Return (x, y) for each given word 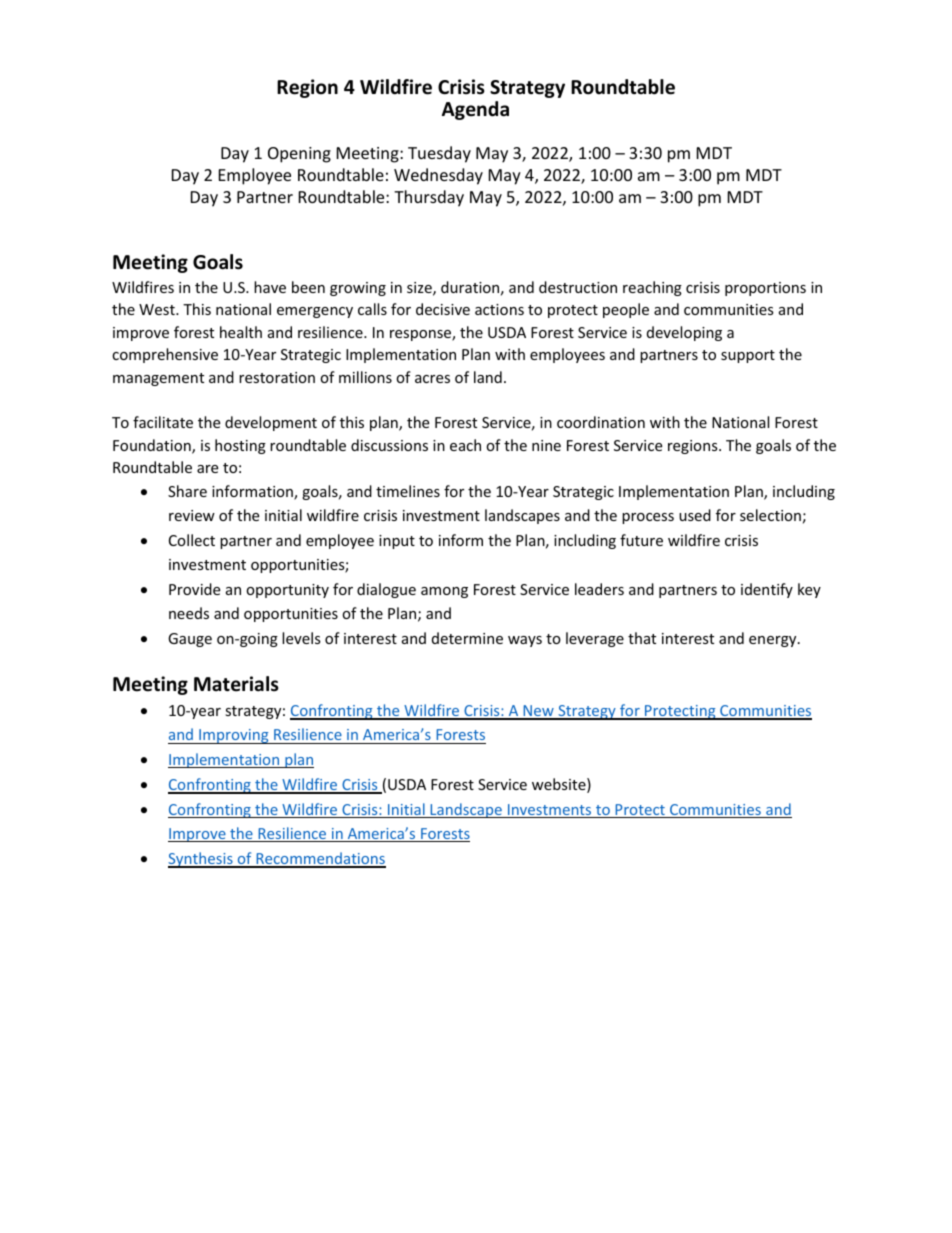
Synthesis (201, 860)
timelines (408, 491)
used (695, 515)
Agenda (475, 110)
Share (187, 491)
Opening (299, 155)
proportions (765, 289)
